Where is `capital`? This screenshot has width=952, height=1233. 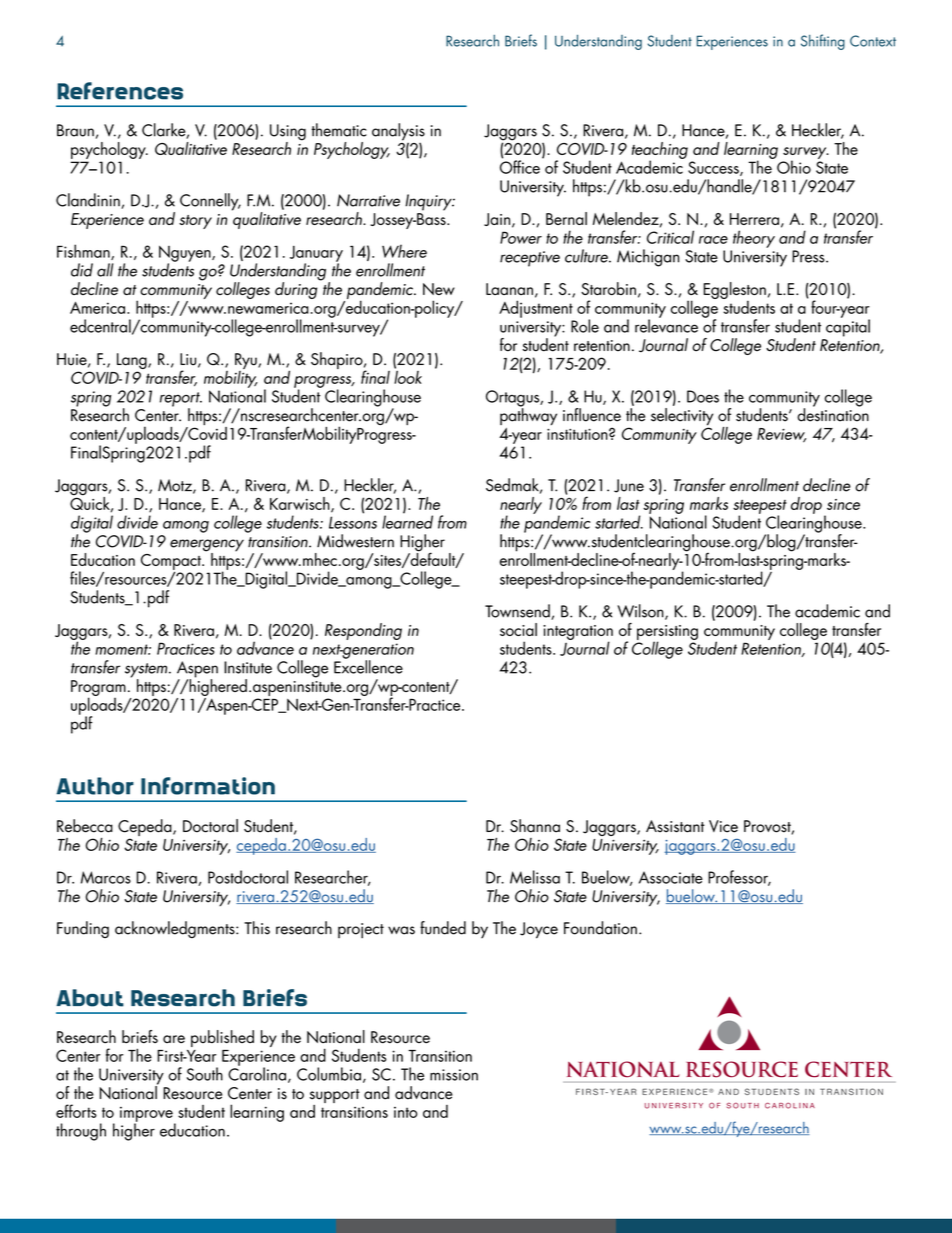
capital is located at coordinates (848, 327).
